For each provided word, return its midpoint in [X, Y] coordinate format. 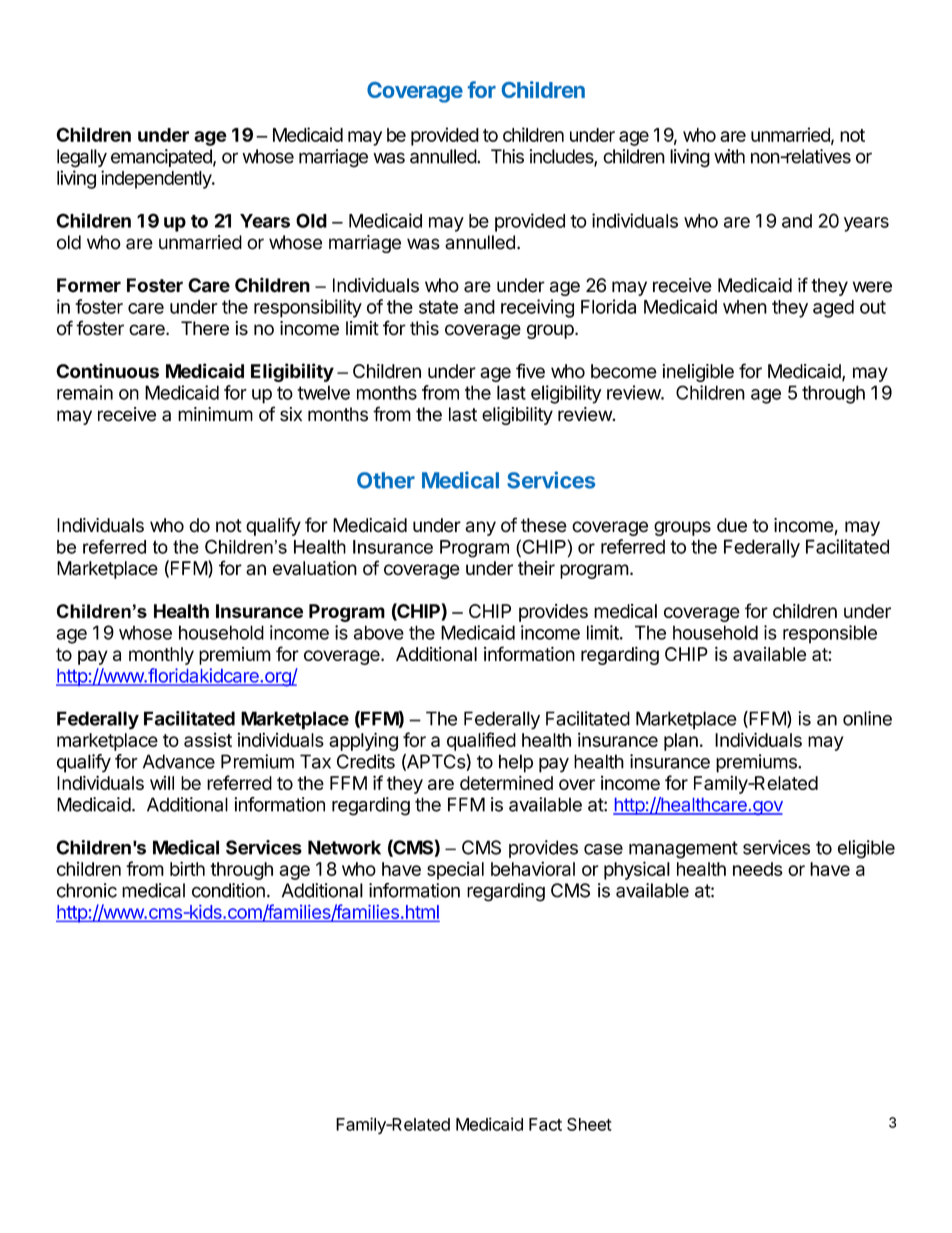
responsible [830, 634]
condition [228, 890]
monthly [161, 656]
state [438, 307]
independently [157, 179]
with [729, 156]
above [379, 632]
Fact [545, 1124]
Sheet [589, 1124]
